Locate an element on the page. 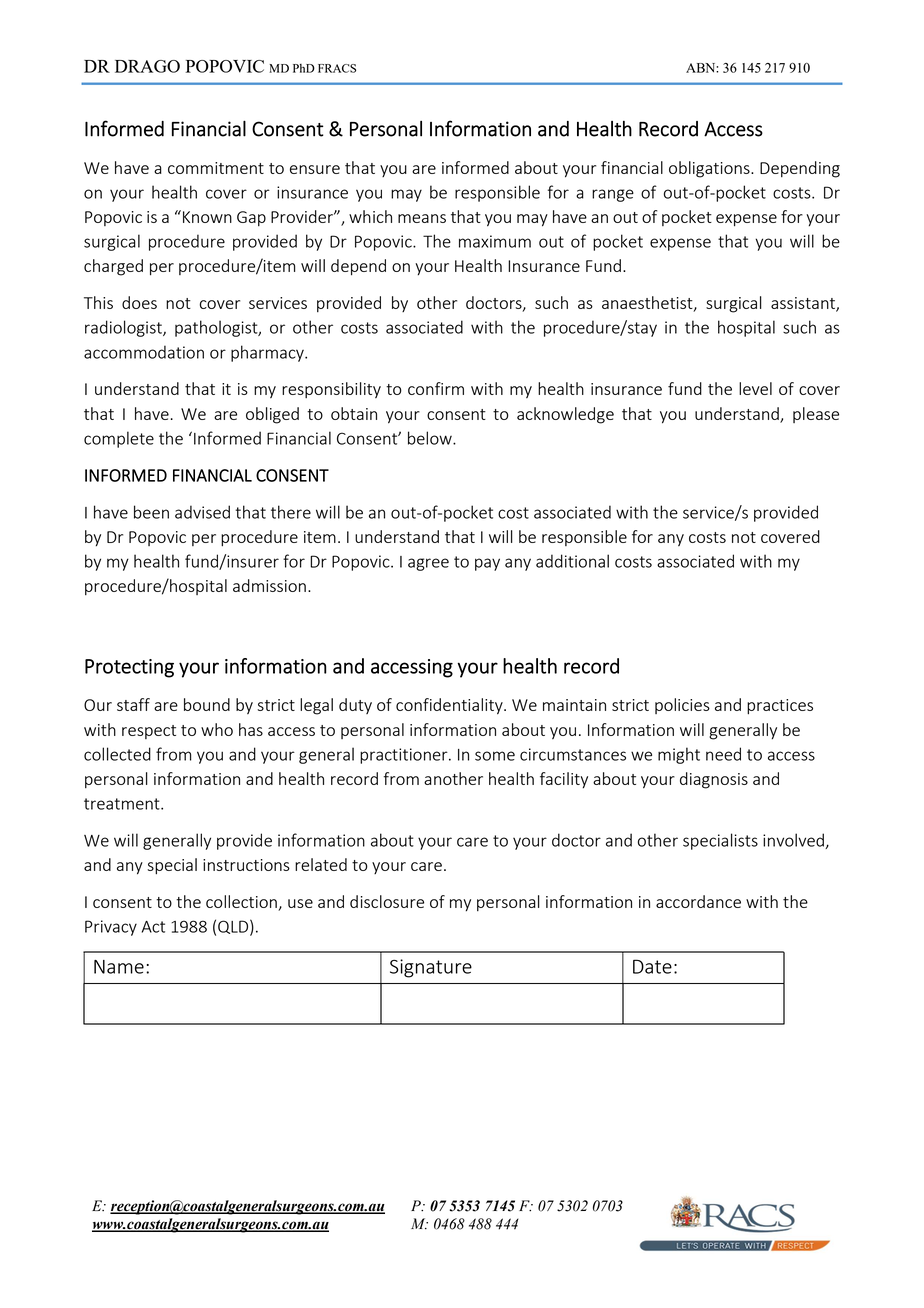  obligations is located at coordinates (710, 169).
